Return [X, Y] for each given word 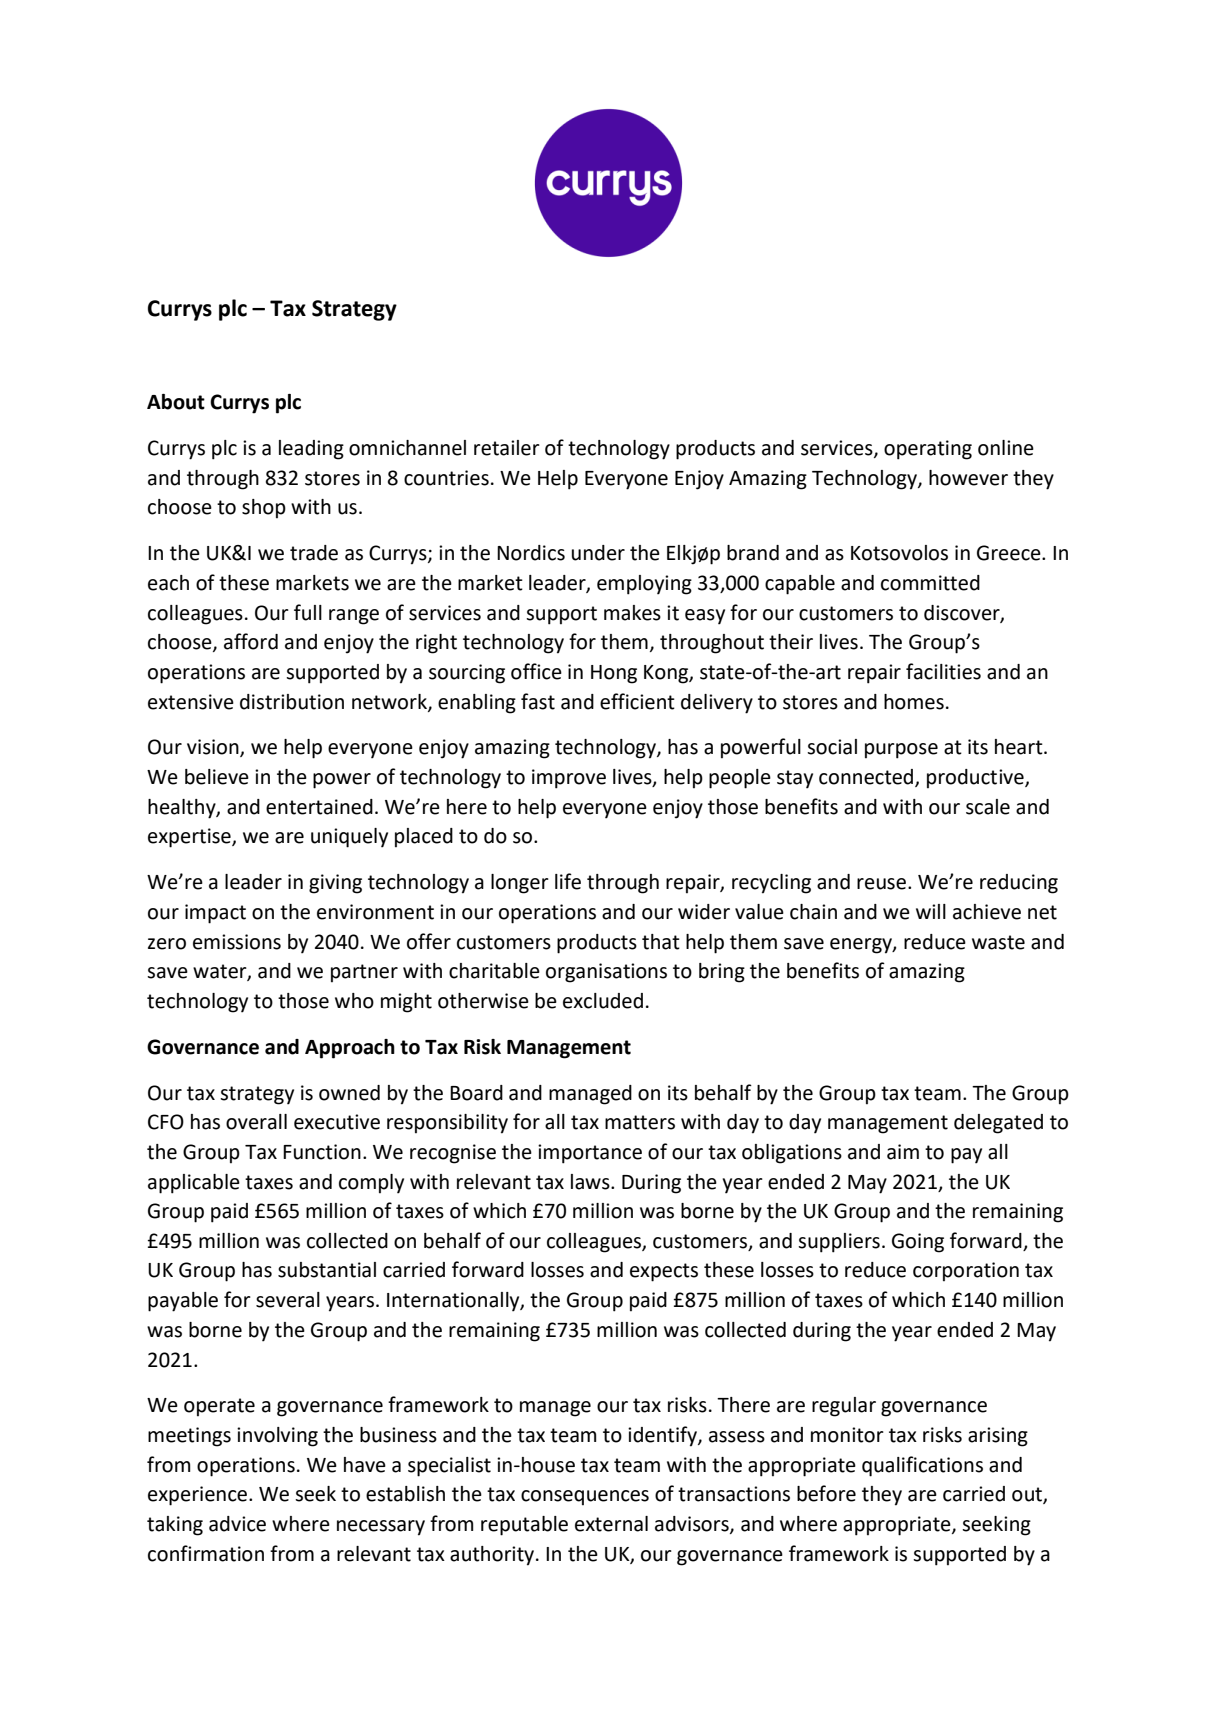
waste [998, 942]
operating [928, 450]
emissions [237, 942]
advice [237, 1524]
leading [311, 450]
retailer [507, 448]
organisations [606, 973]
